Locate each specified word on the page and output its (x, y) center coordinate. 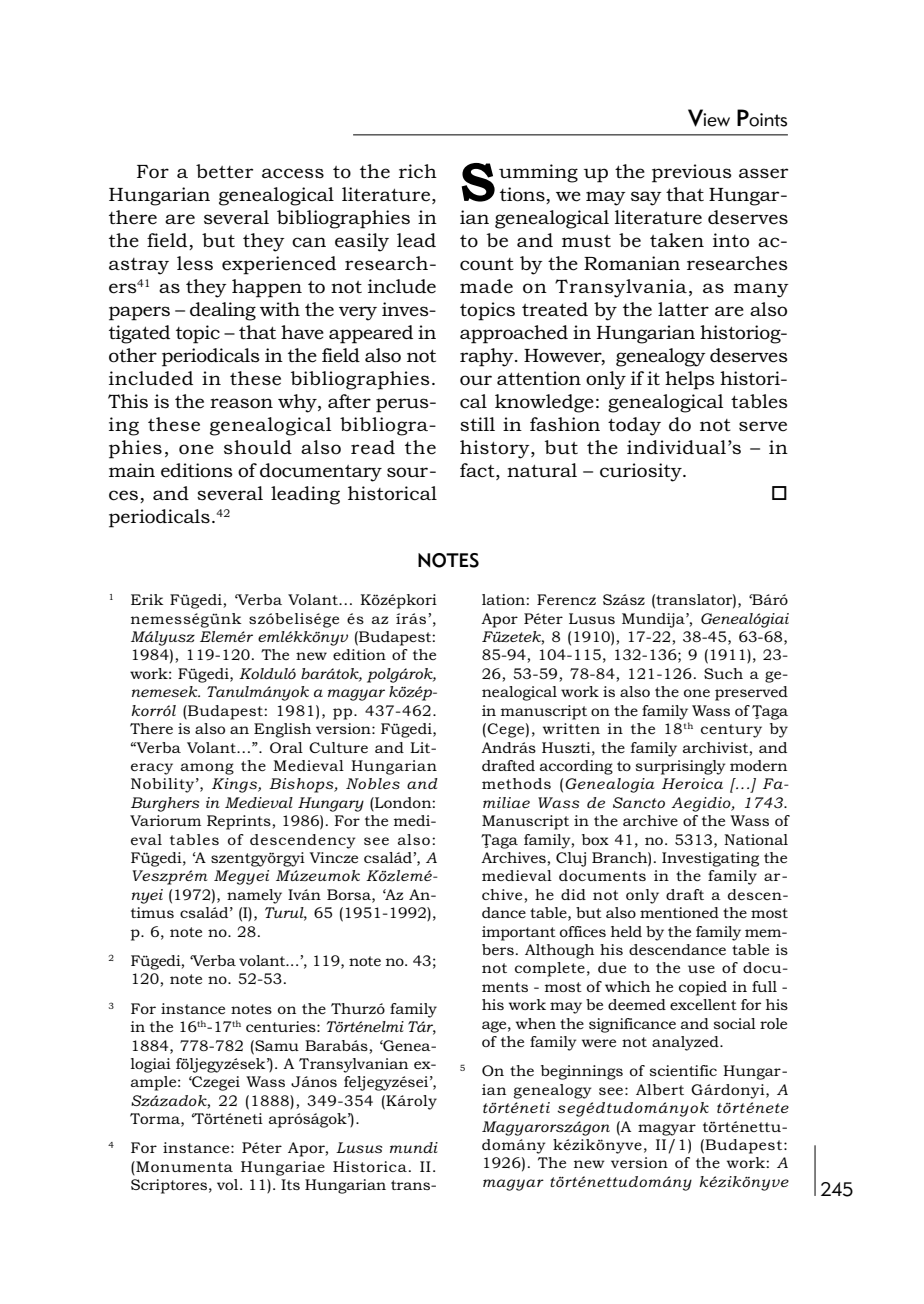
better (224, 171)
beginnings (582, 1072)
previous (692, 173)
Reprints (240, 822)
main (132, 470)
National (756, 839)
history (496, 449)
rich (418, 171)
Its (290, 1184)
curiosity (642, 472)
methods (516, 783)
